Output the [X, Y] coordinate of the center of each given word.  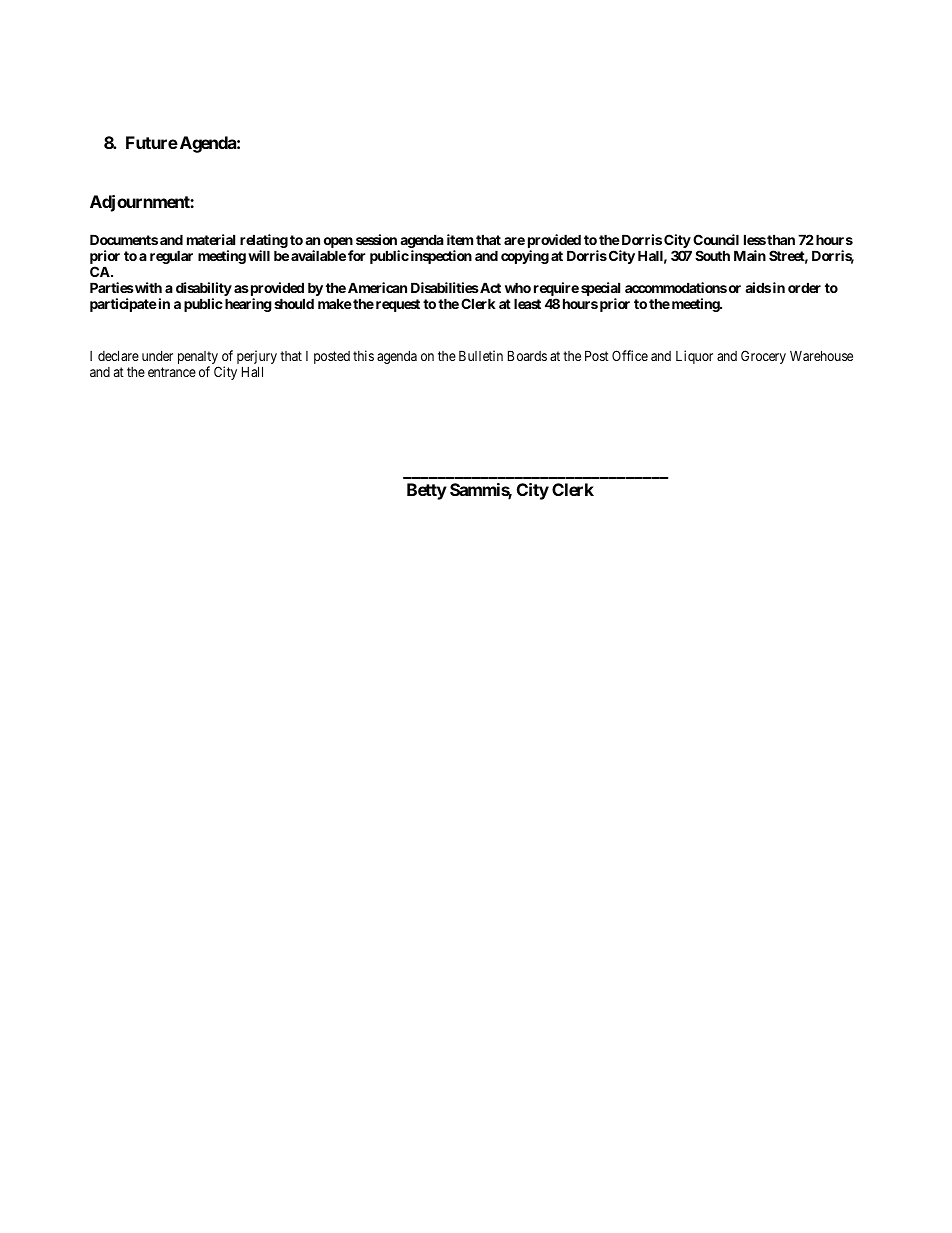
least [527, 303]
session [376, 239]
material [211, 239]
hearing [248, 305]
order [804, 287]
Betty [427, 491]
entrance [172, 372]
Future [152, 142]
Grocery [763, 357]
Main [750, 255]
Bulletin [481, 355]
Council [716, 239]
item [460, 239]
